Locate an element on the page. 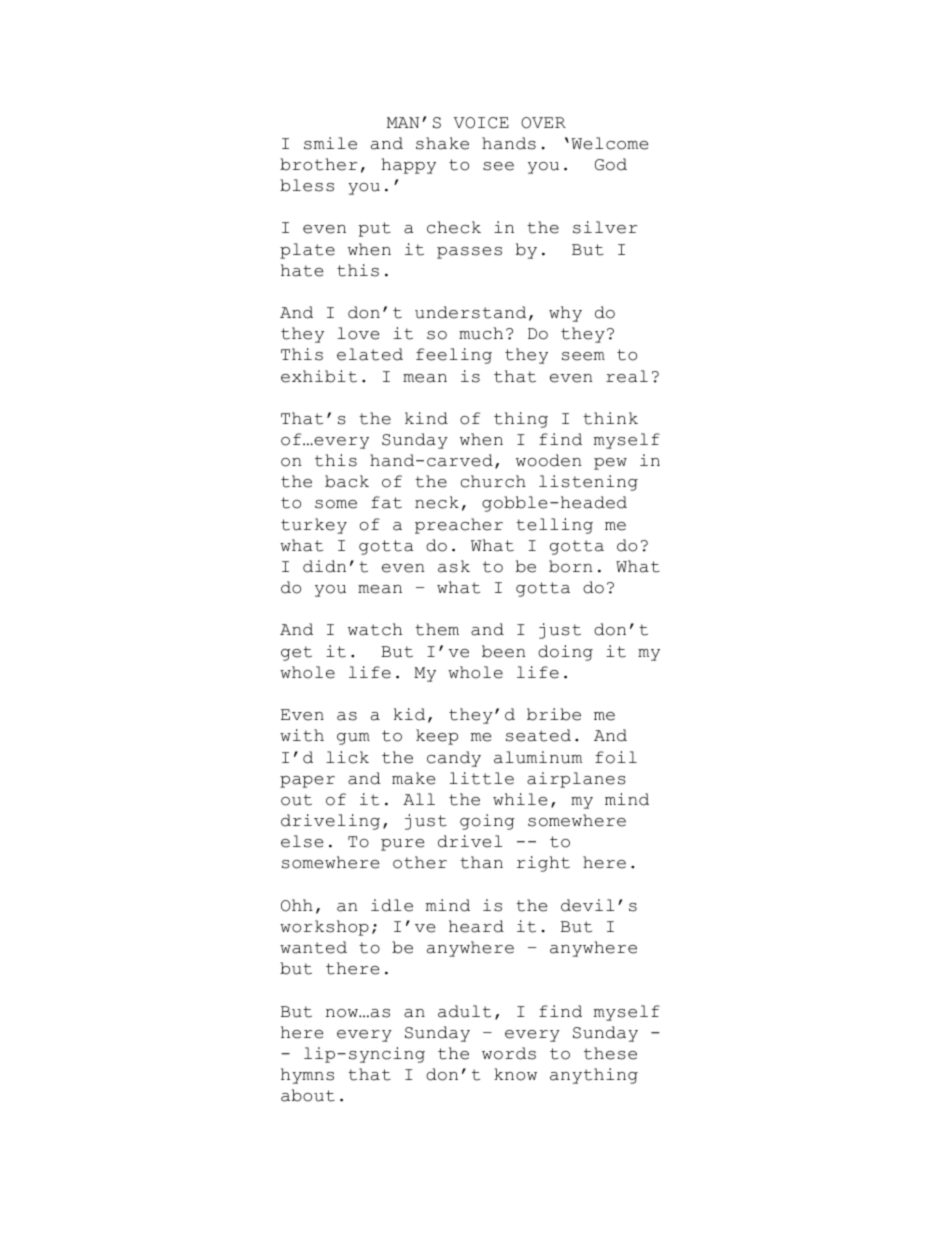 This document has width=952, height=1233. than is located at coordinates (481, 862).
